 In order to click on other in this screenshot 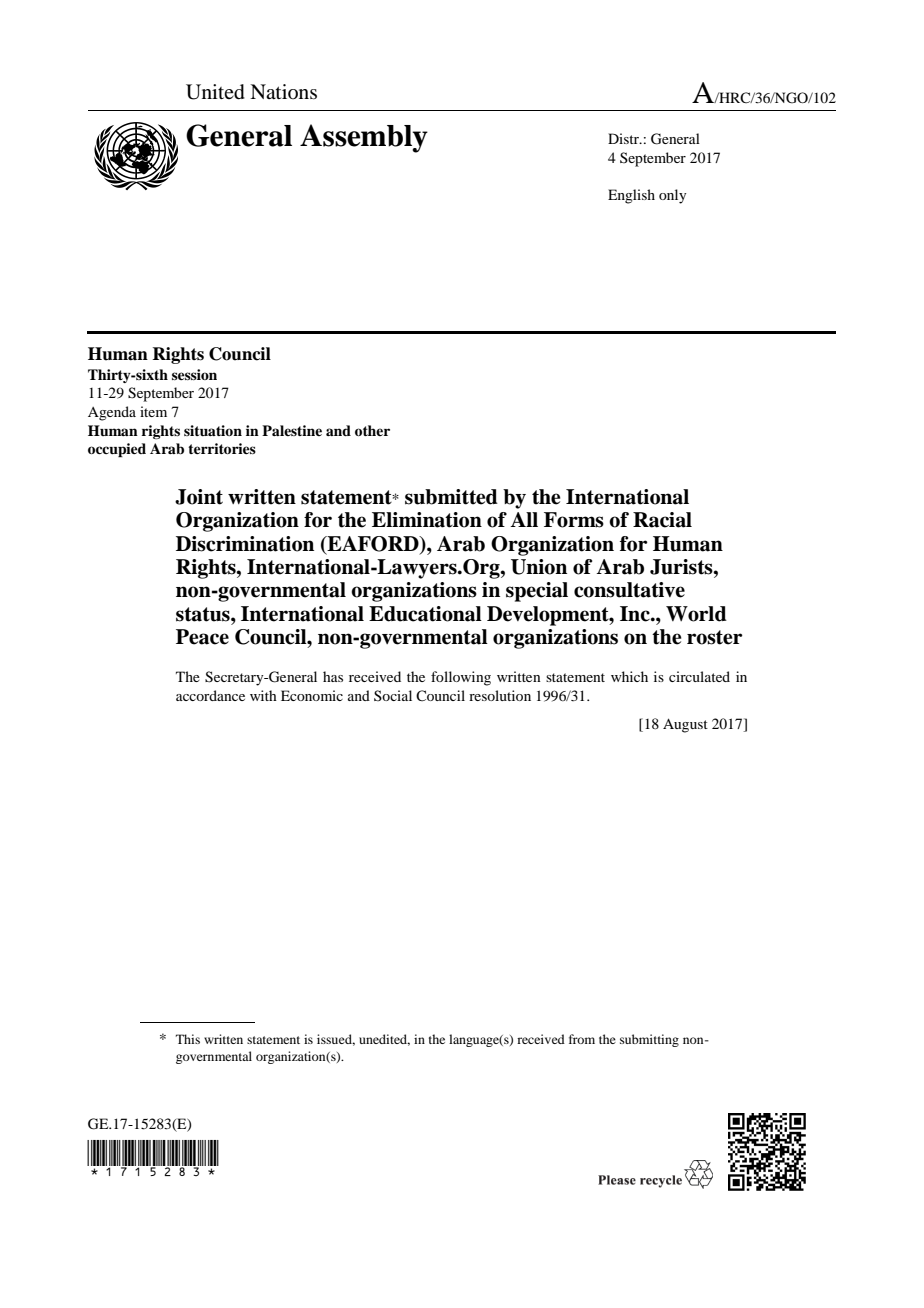, I will do `click(372, 430)`.
